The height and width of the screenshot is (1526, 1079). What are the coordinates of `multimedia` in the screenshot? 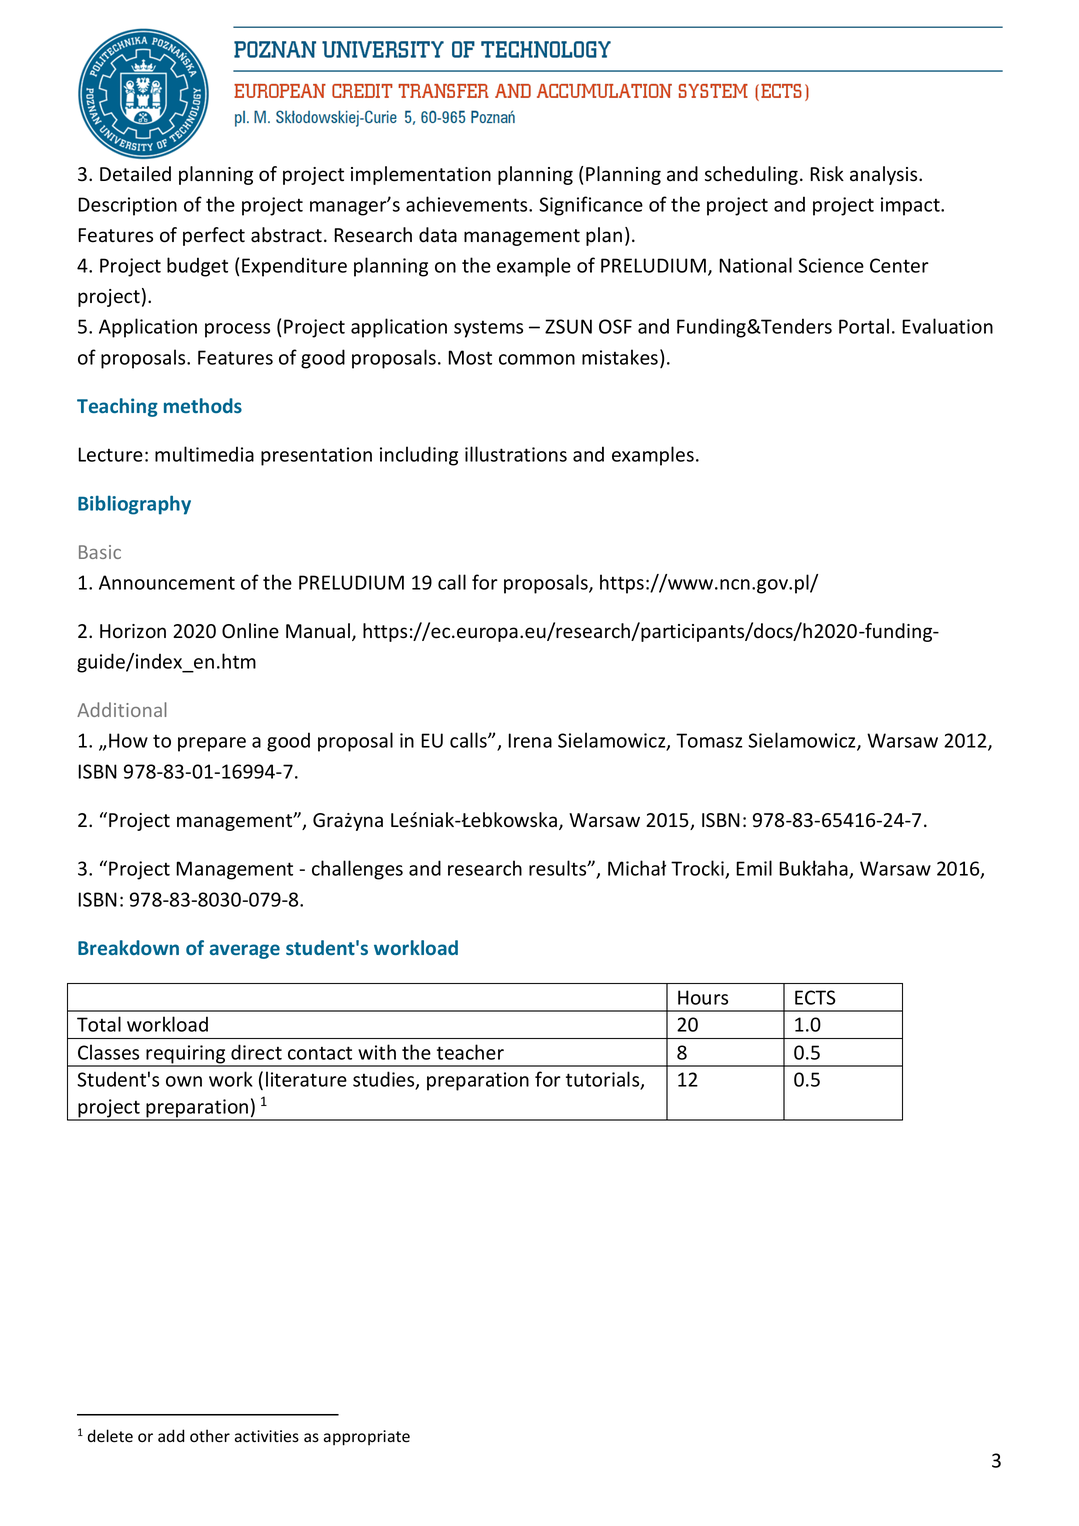 It's located at (204, 454).
